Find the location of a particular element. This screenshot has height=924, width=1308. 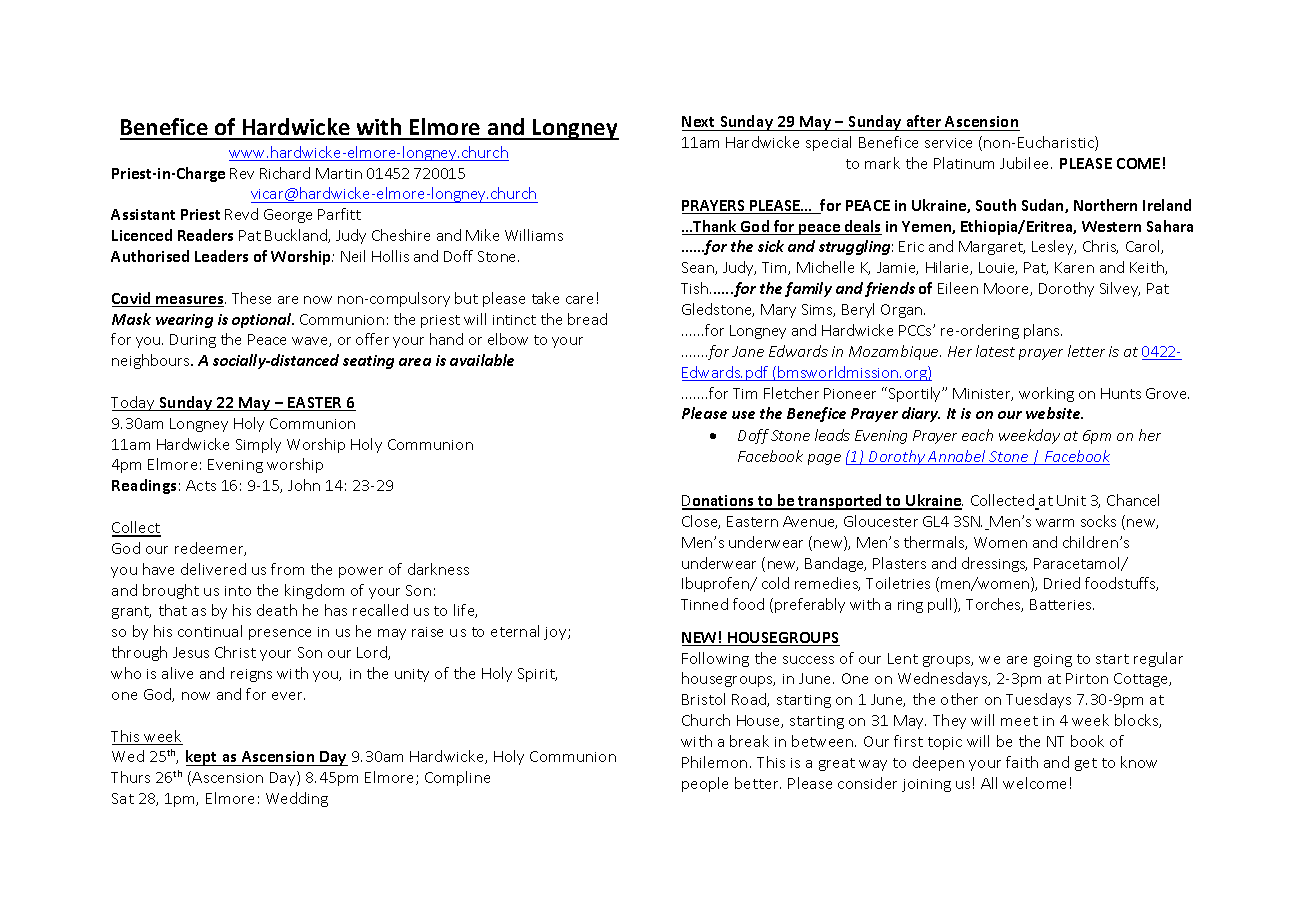

Wedding is located at coordinates (297, 799).
